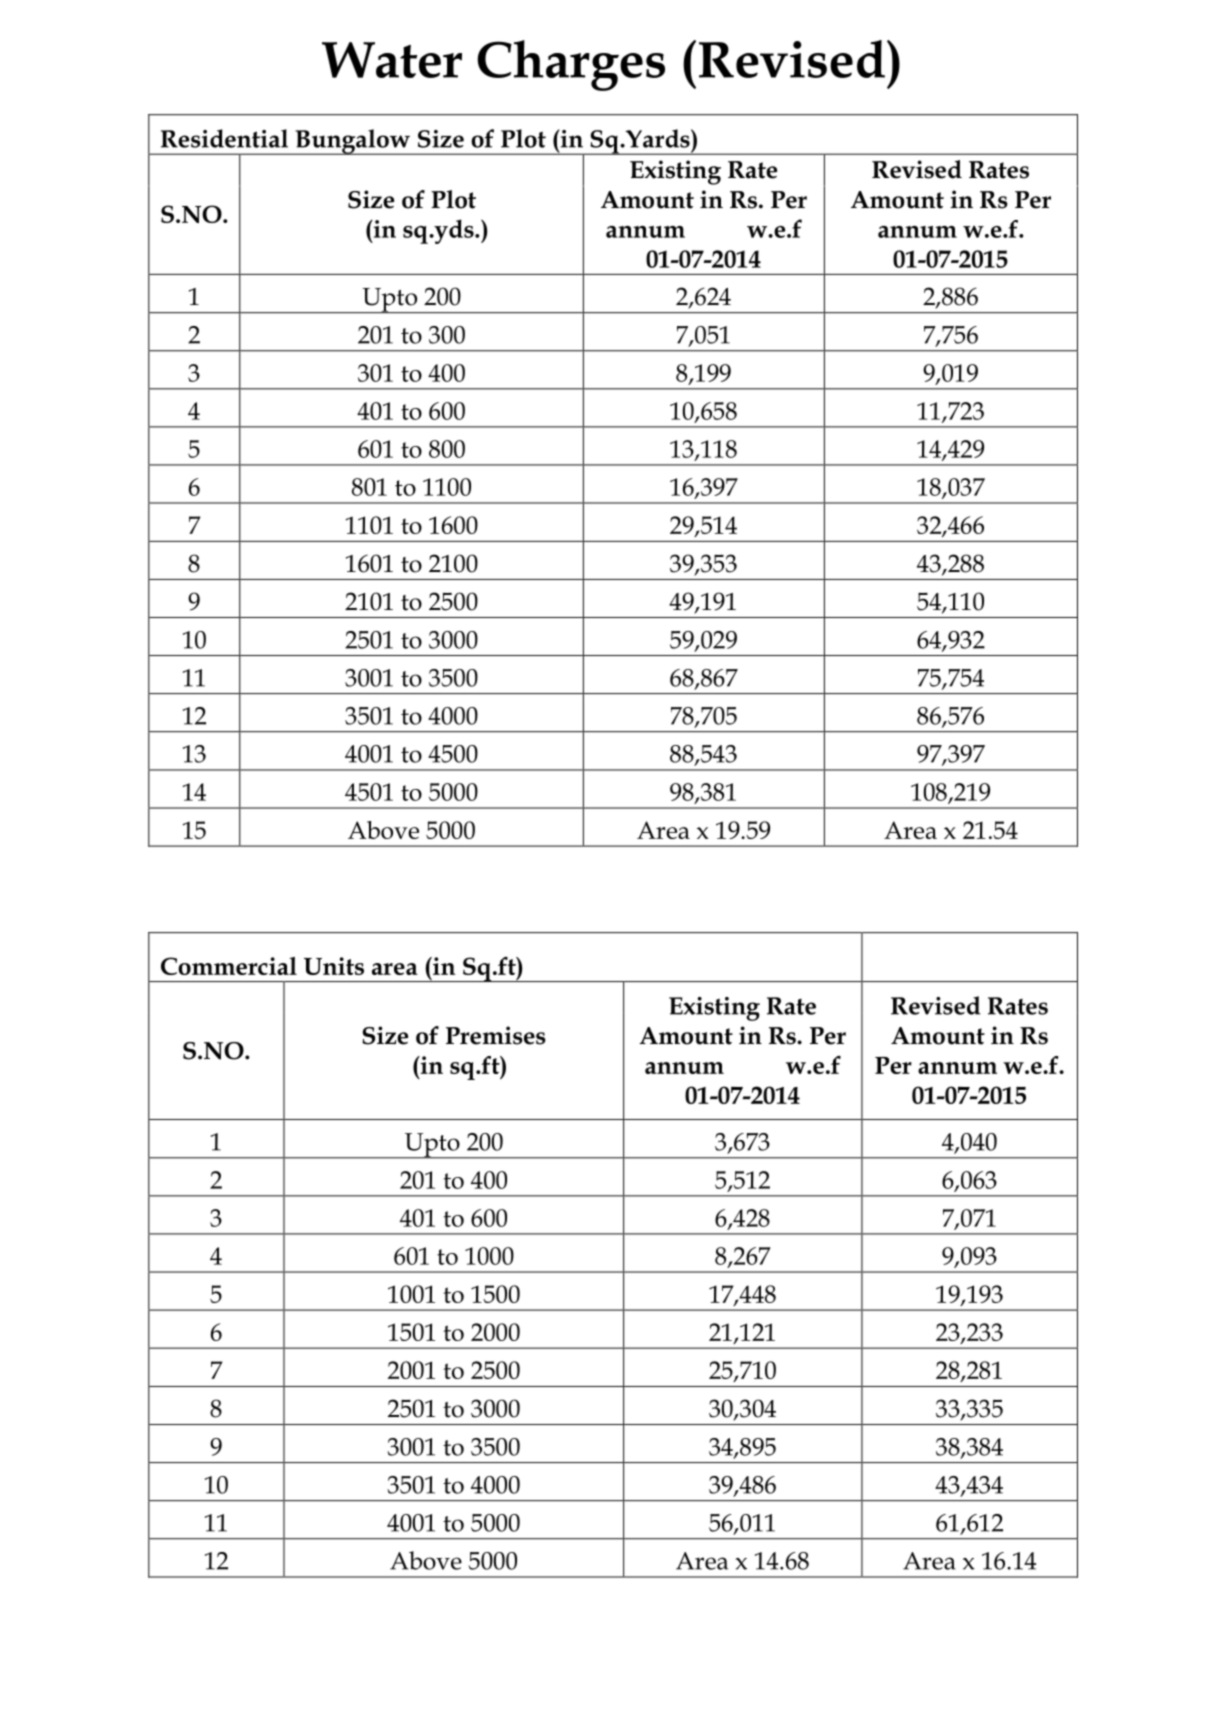 The height and width of the screenshot is (1734, 1226). I want to click on Charges, so click(571, 65).
